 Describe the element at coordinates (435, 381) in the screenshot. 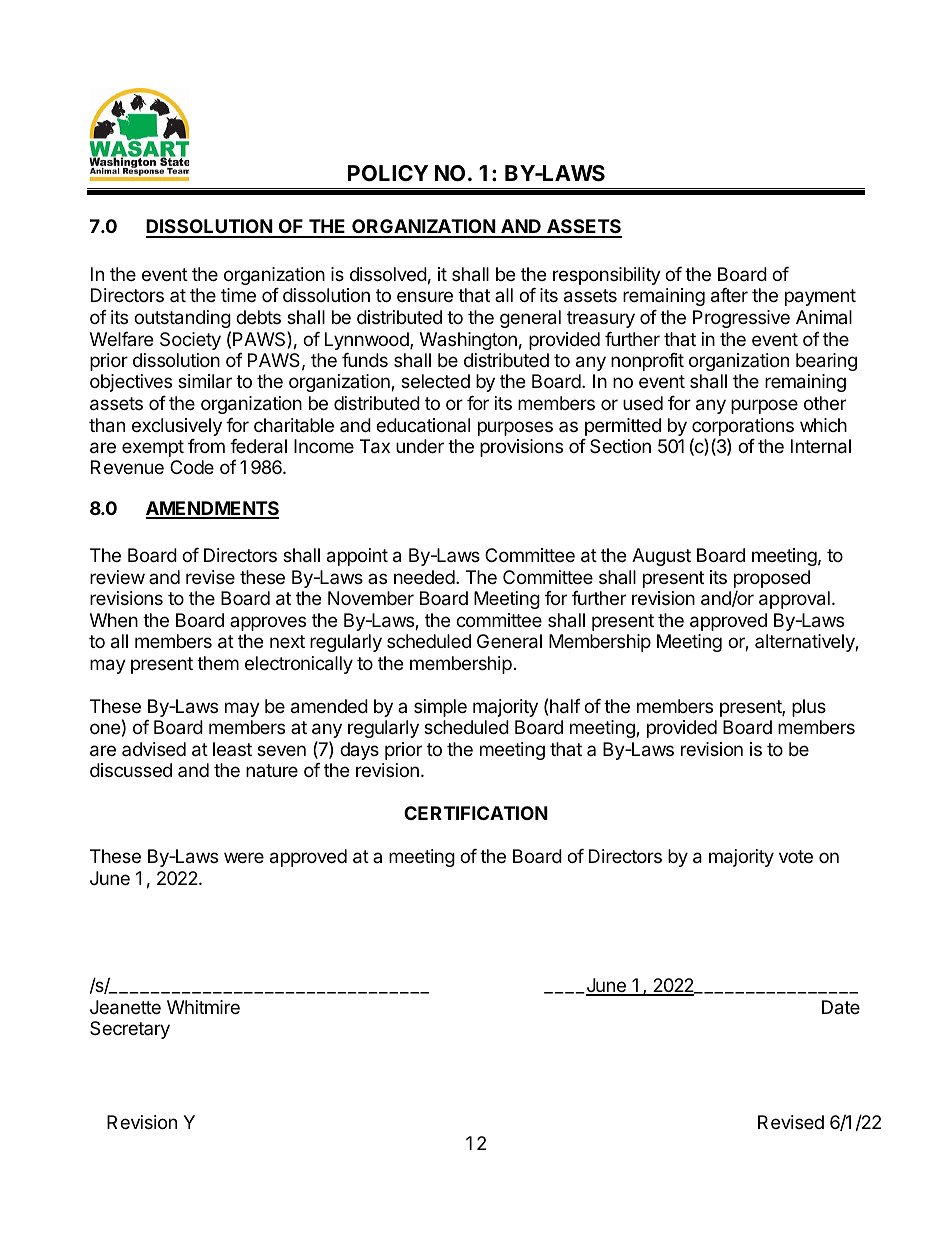

I see `selected` at that location.
